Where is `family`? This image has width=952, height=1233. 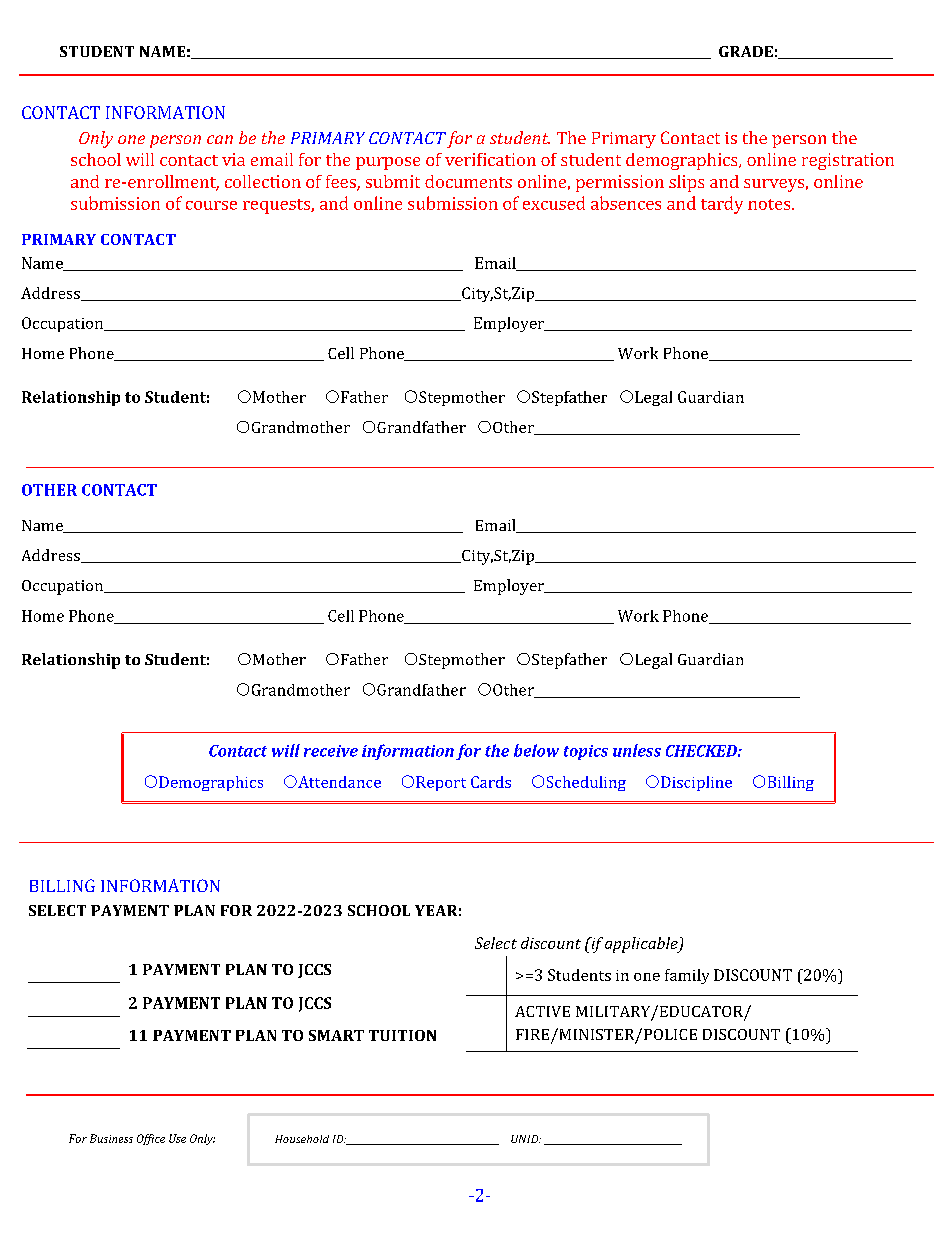 family is located at coordinates (687, 976).
